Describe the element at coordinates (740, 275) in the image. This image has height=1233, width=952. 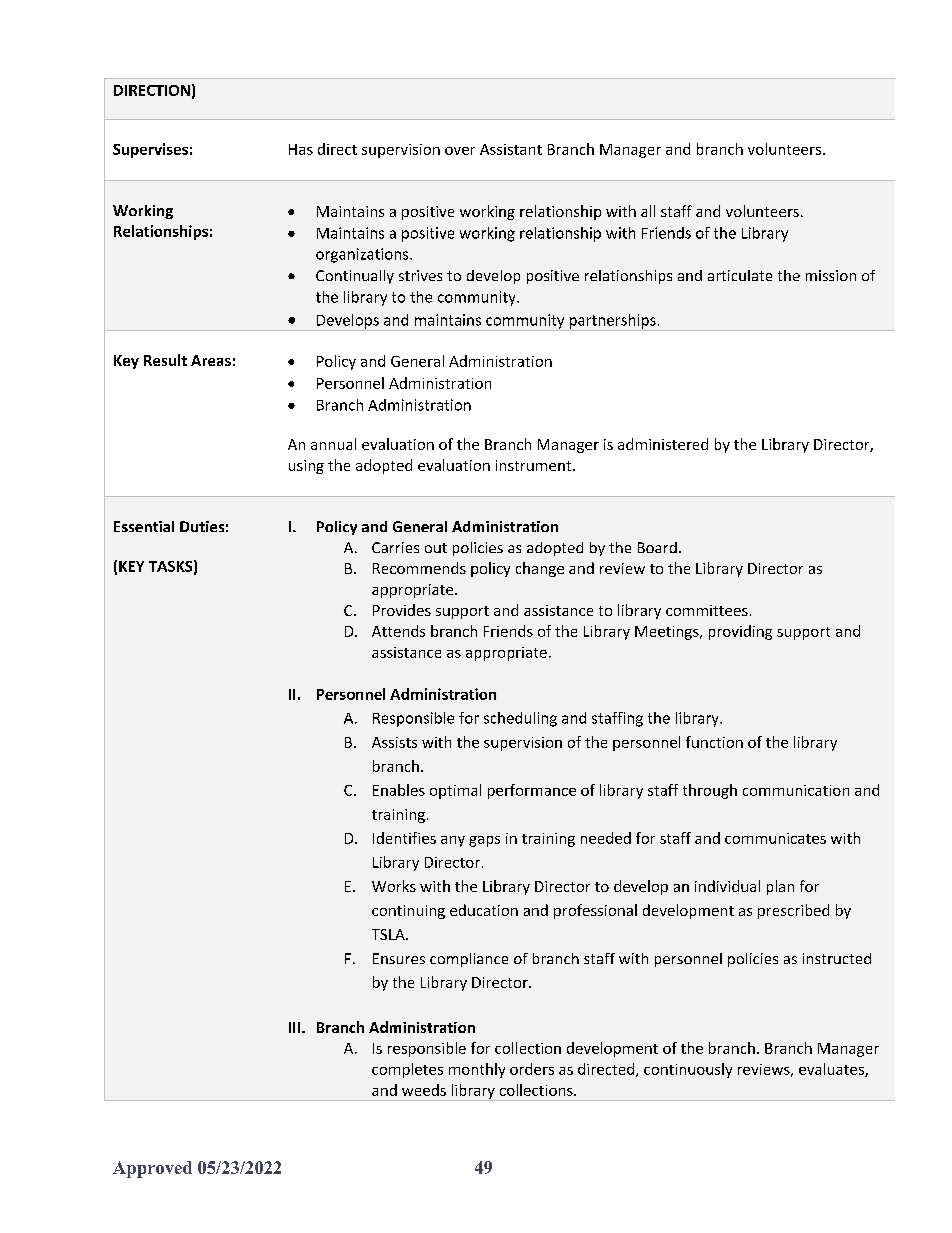
I see `articulate` at that location.
